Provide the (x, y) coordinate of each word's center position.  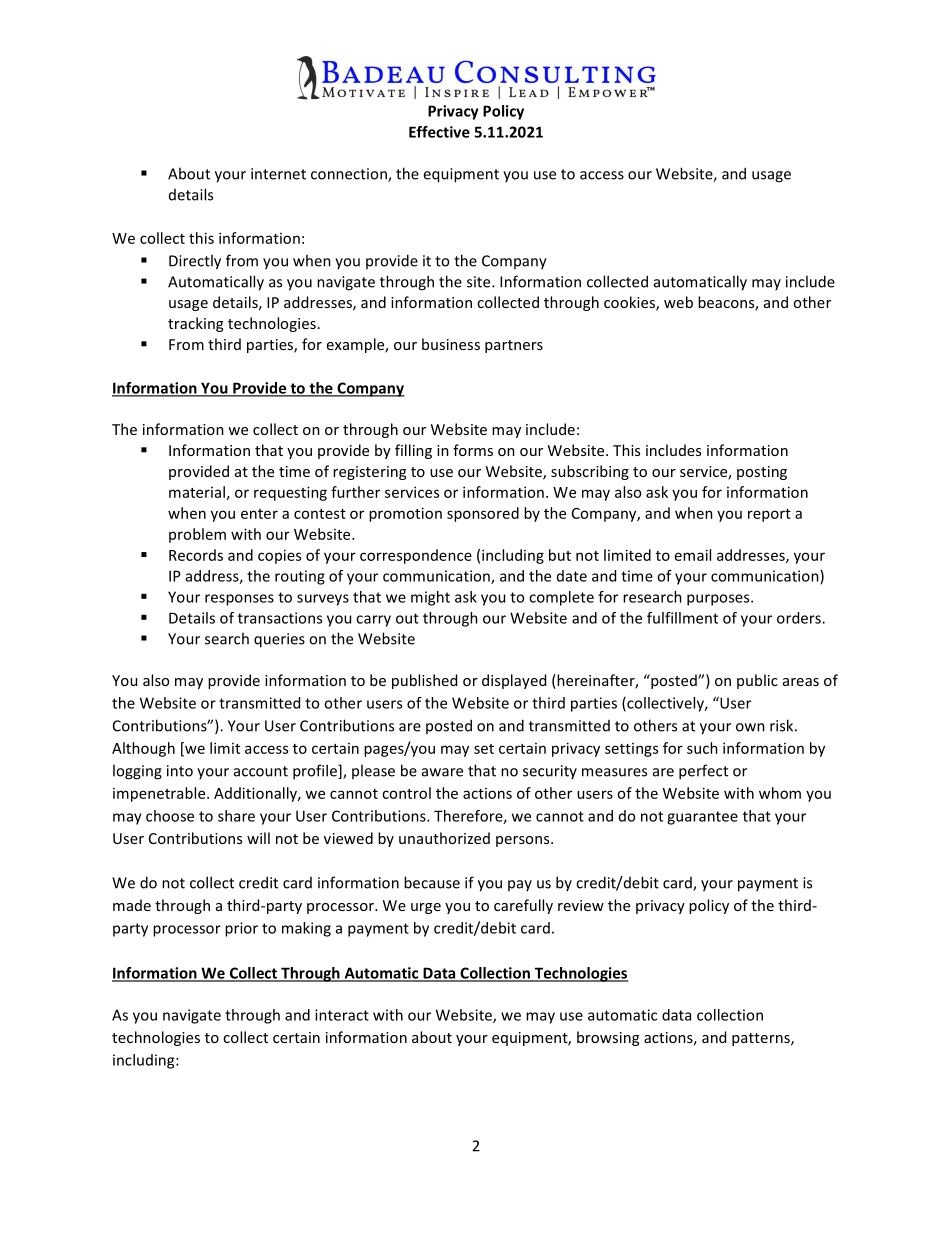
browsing (608, 1038)
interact (342, 1015)
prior (241, 929)
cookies (630, 303)
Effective (439, 132)
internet (278, 174)
